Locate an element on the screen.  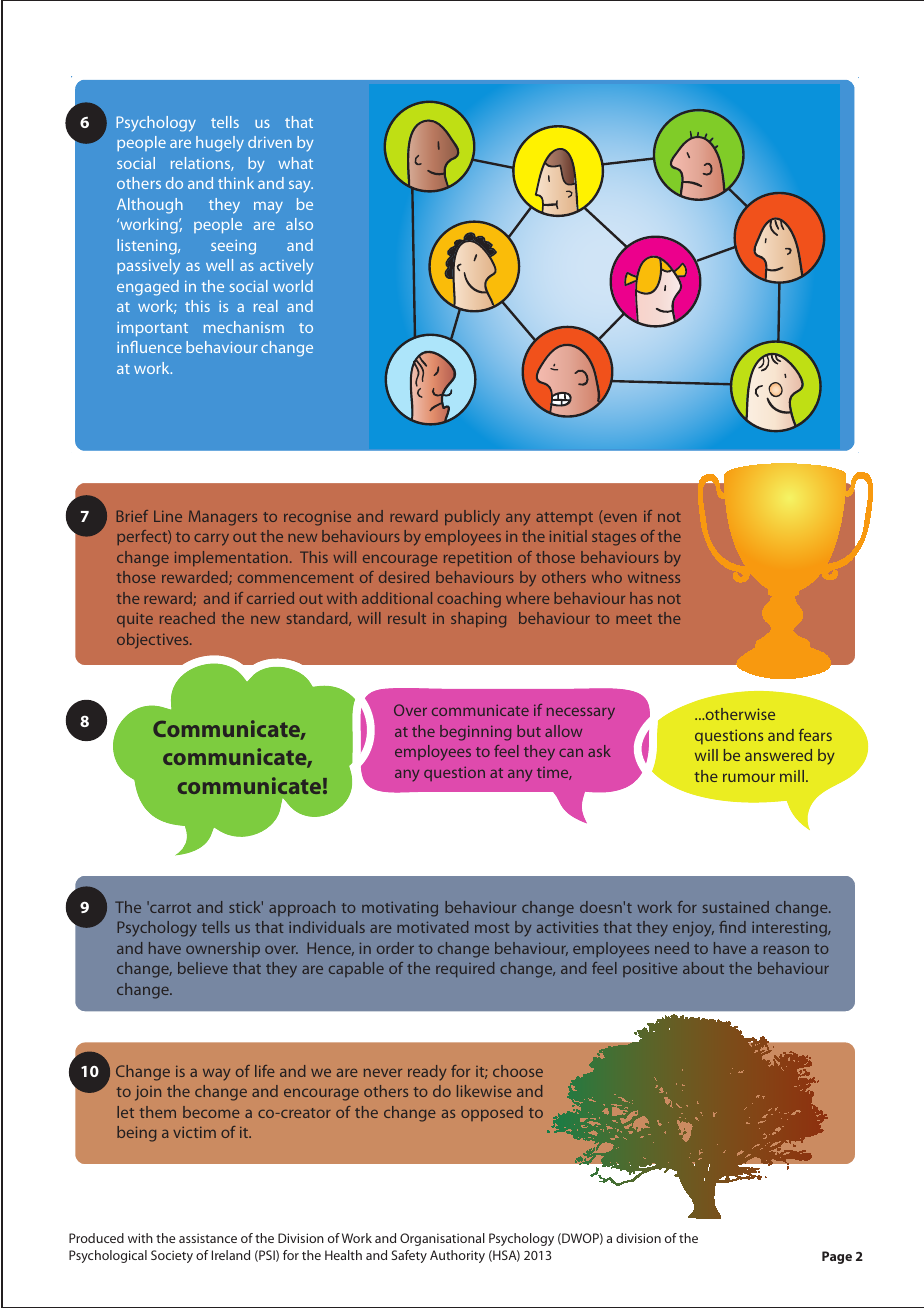
Line is located at coordinates (168, 516).
